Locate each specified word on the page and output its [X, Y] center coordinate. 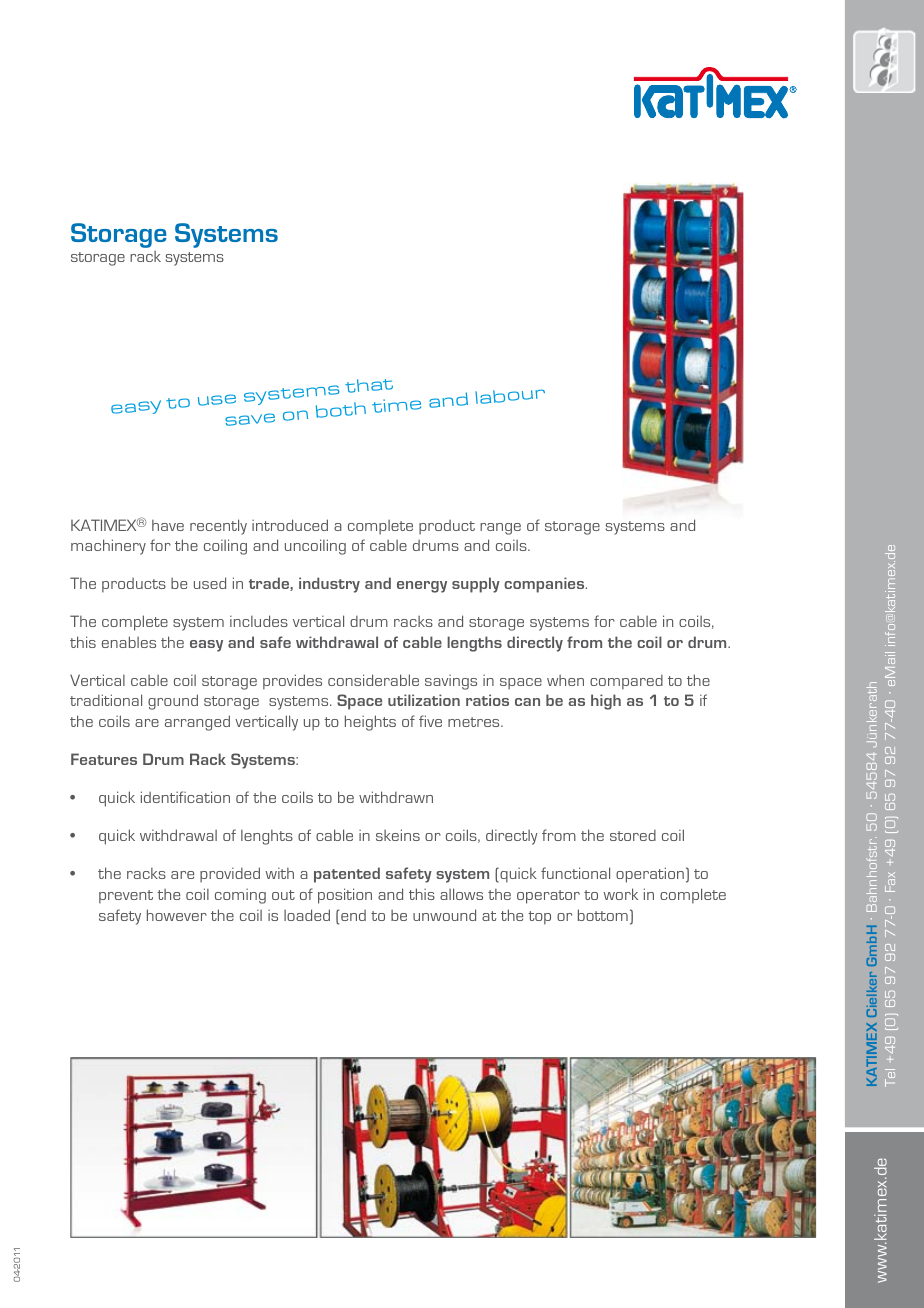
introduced [290, 525]
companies [545, 585]
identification [185, 797]
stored [633, 835]
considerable [373, 680]
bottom [603, 915]
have [168, 525]
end [353, 915]
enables [129, 642]
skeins [398, 835]
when [565, 680]
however [177, 915]
